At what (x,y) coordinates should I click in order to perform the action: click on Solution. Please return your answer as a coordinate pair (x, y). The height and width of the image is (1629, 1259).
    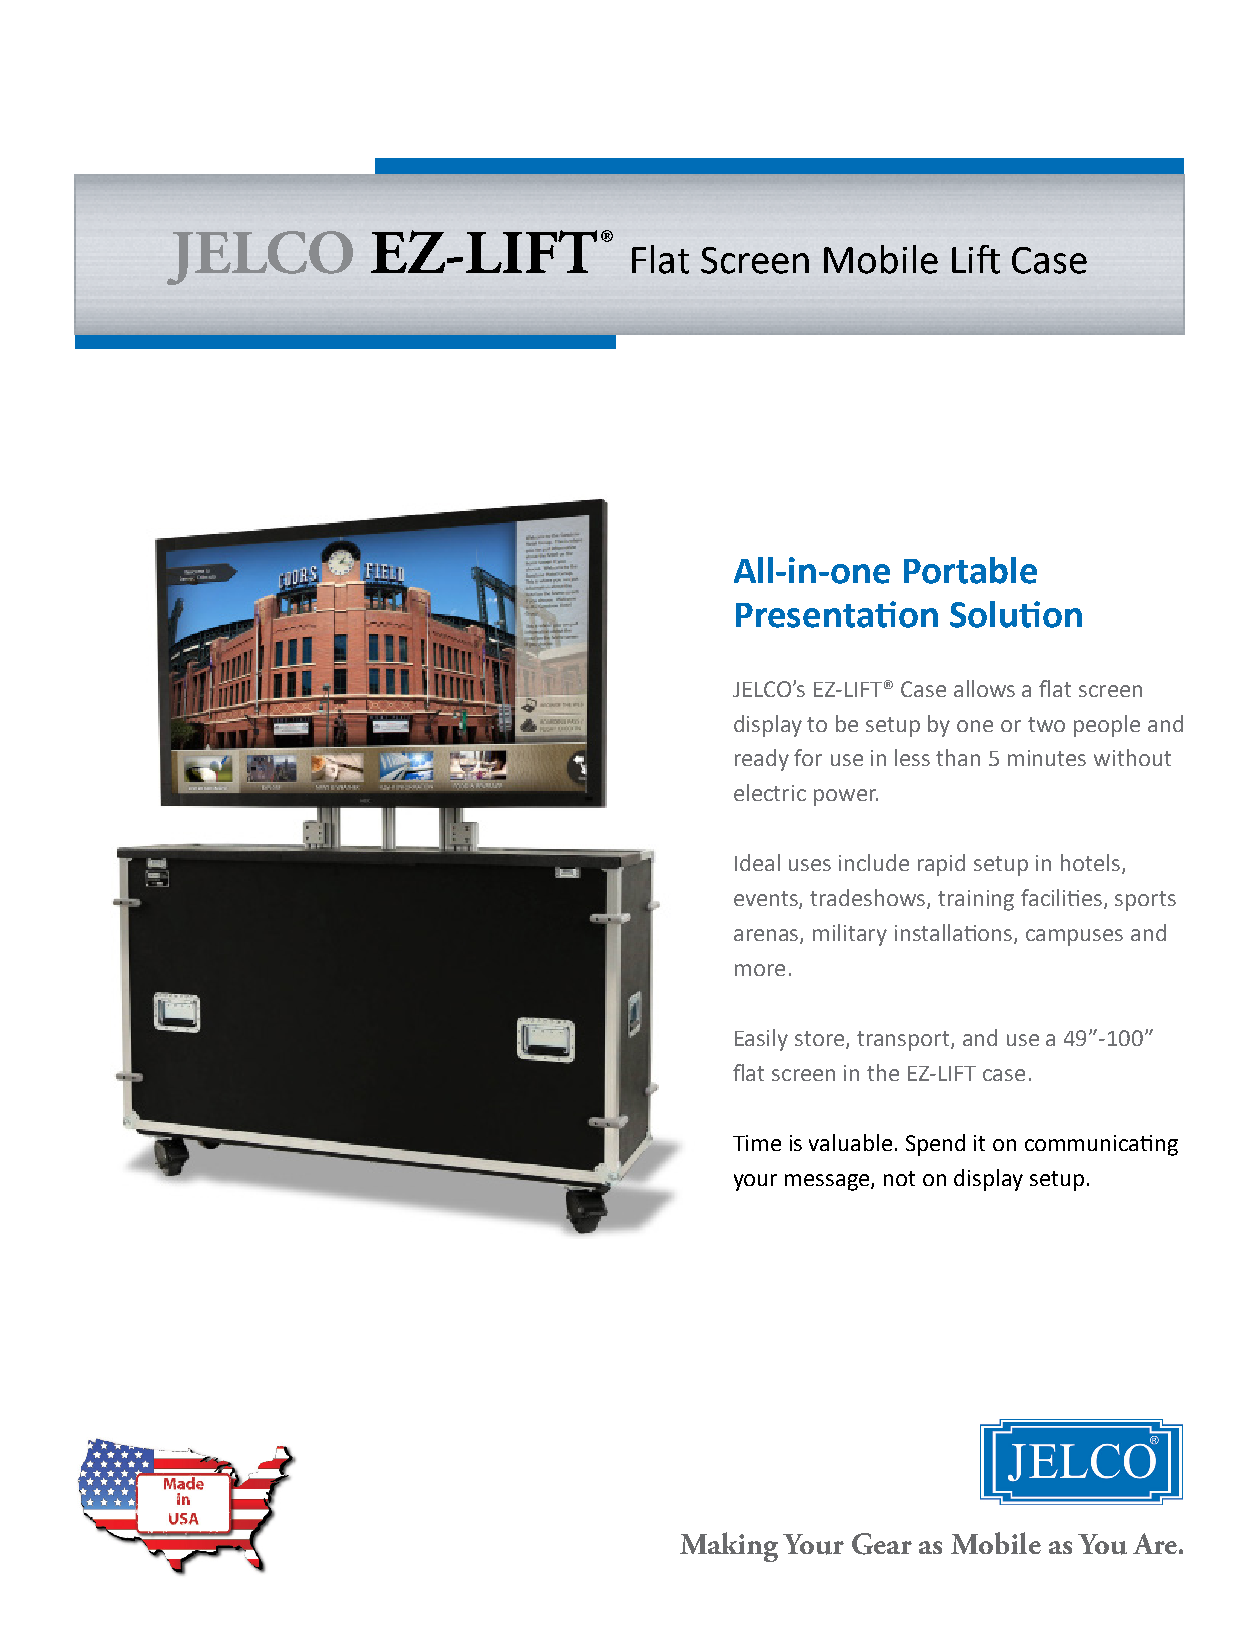
    Looking at the image, I should click on (1016, 614).
